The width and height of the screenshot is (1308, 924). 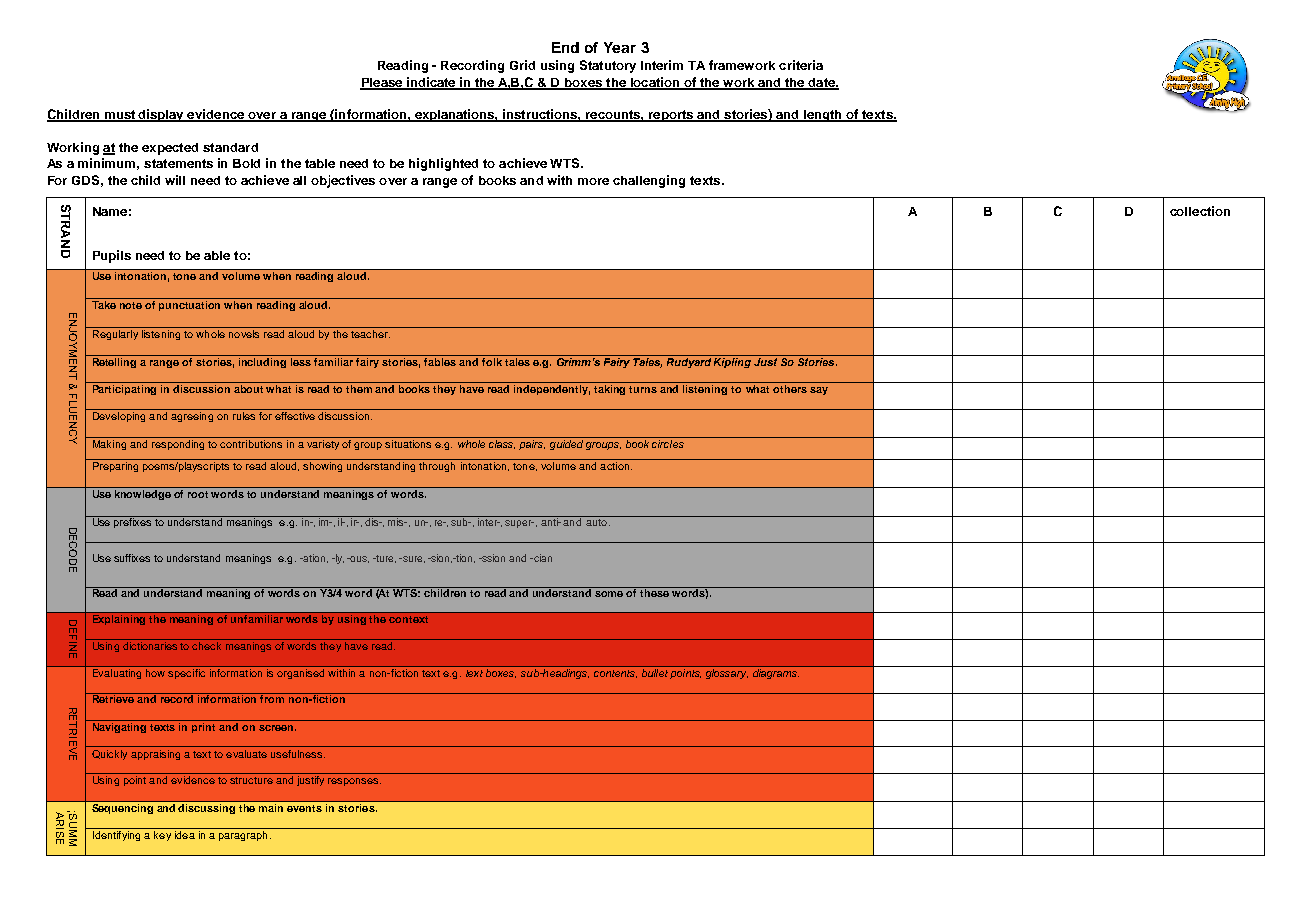 What do you see at coordinates (801, 65) in the screenshot?
I see `criteria` at bounding box center [801, 65].
